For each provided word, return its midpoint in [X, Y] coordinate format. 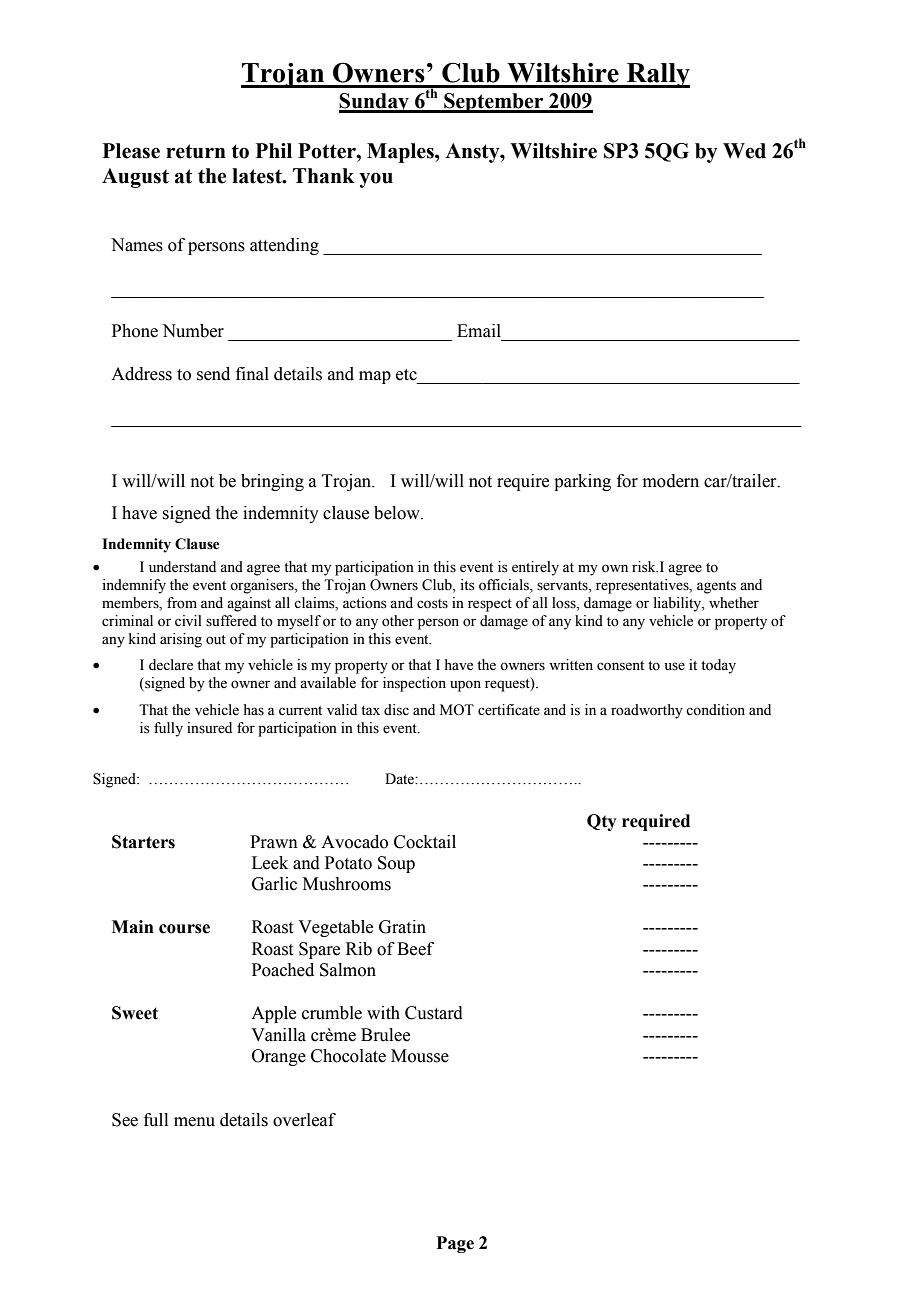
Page [455, 1244]
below [398, 513]
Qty [602, 822]
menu [194, 1122]
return [196, 151]
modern [671, 481]
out [216, 640]
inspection [414, 684]
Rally [657, 75]
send [213, 374]
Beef [415, 949]
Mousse [420, 1056]
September [494, 103]
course [184, 929]
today [718, 666]
